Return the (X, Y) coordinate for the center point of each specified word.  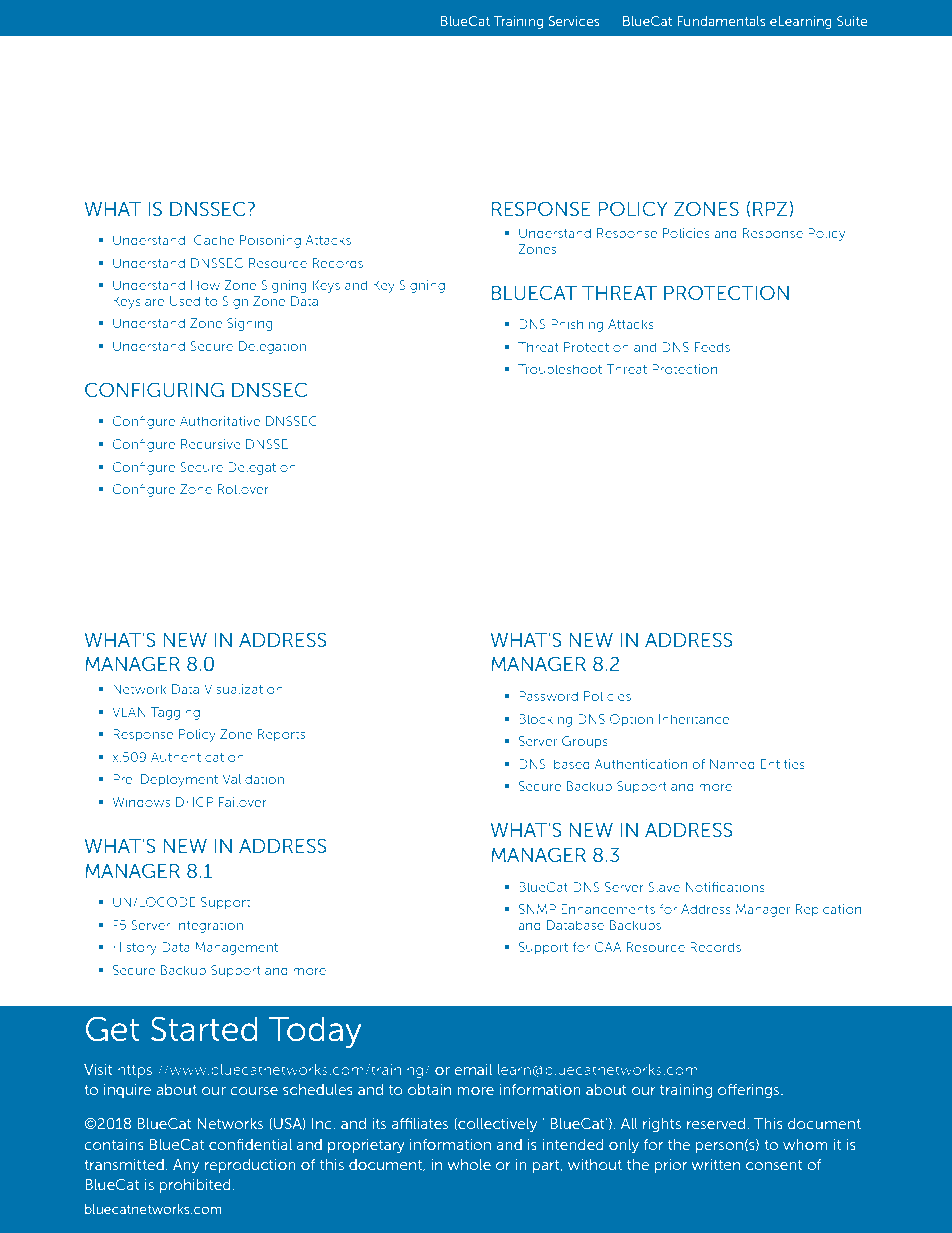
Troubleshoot (560, 369)
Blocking (545, 720)
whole (469, 1164)
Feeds (712, 347)
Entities (782, 764)
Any (186, 1166)
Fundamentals (721, 21)
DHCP (194, 802)
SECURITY (259, 126)
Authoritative (220, 421)
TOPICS (423, 126)
